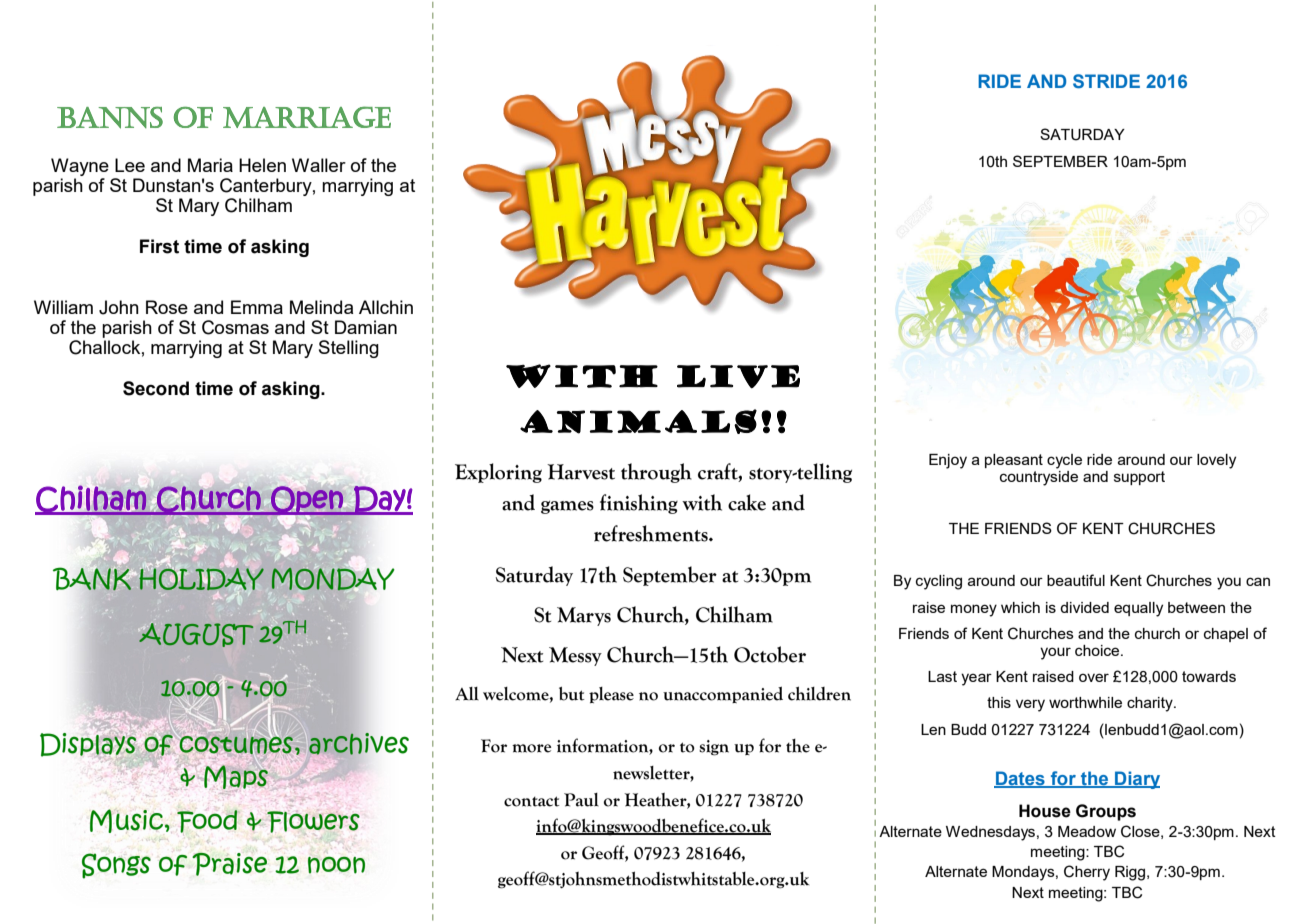  I want to click on Food, so click(207, 821).
